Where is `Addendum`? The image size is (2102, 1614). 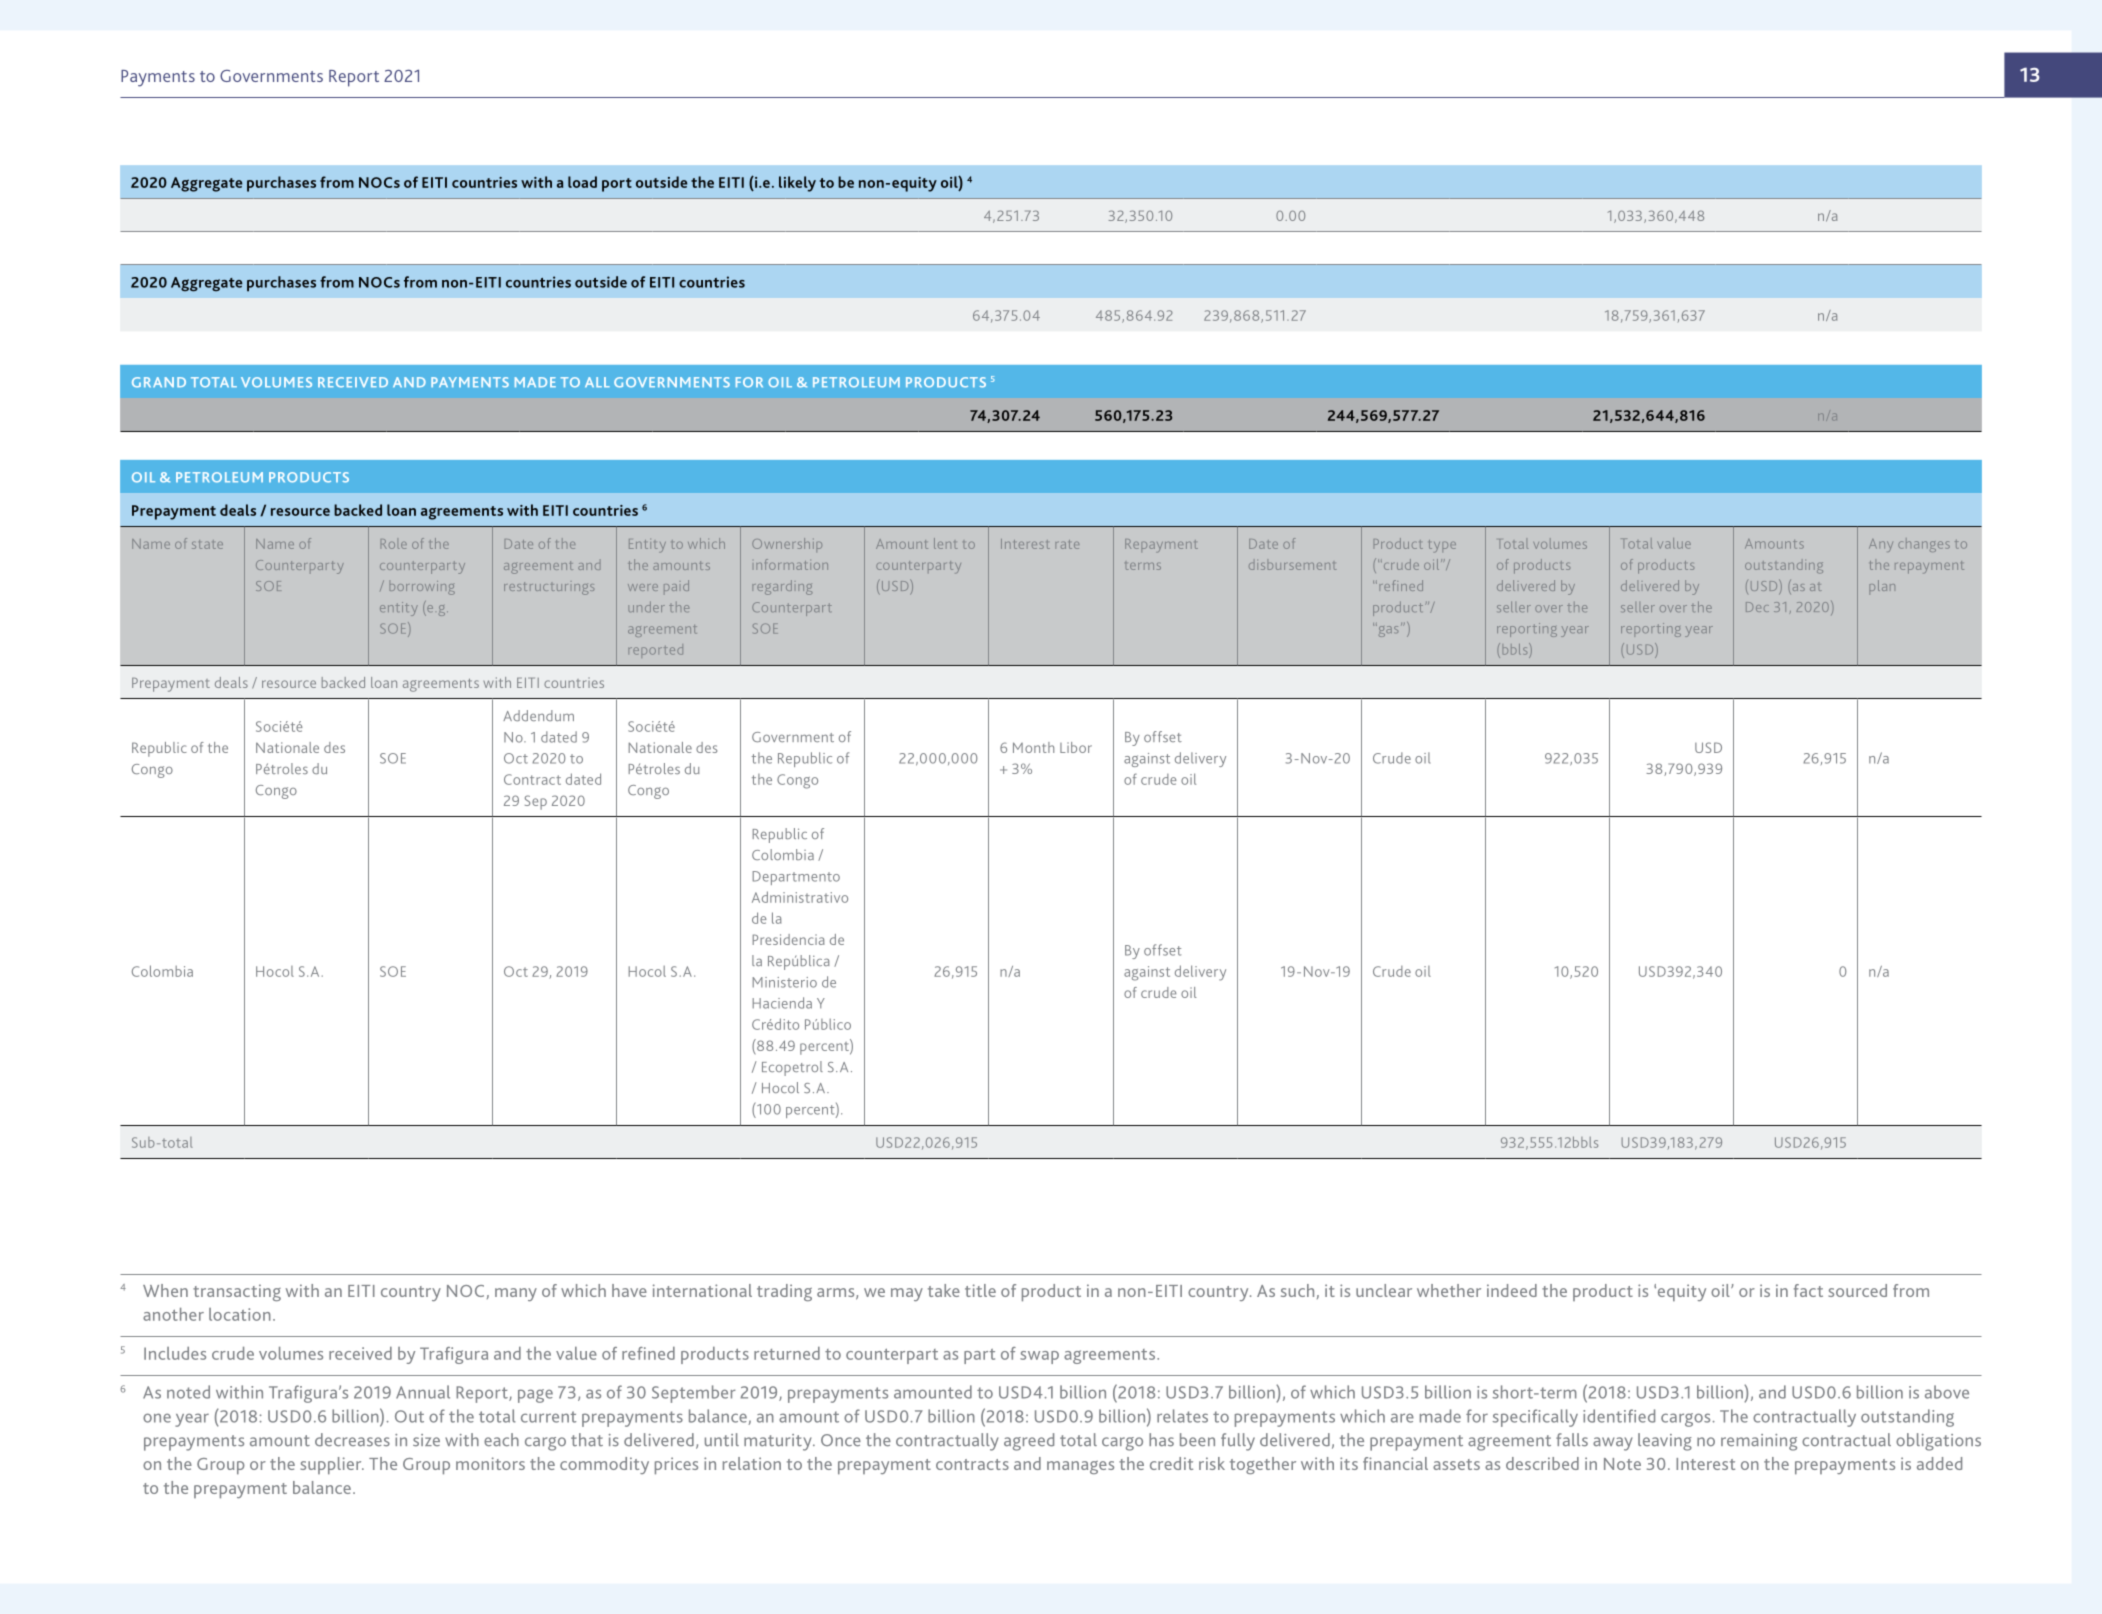
Addendum is located at coordinates (538, 715).
